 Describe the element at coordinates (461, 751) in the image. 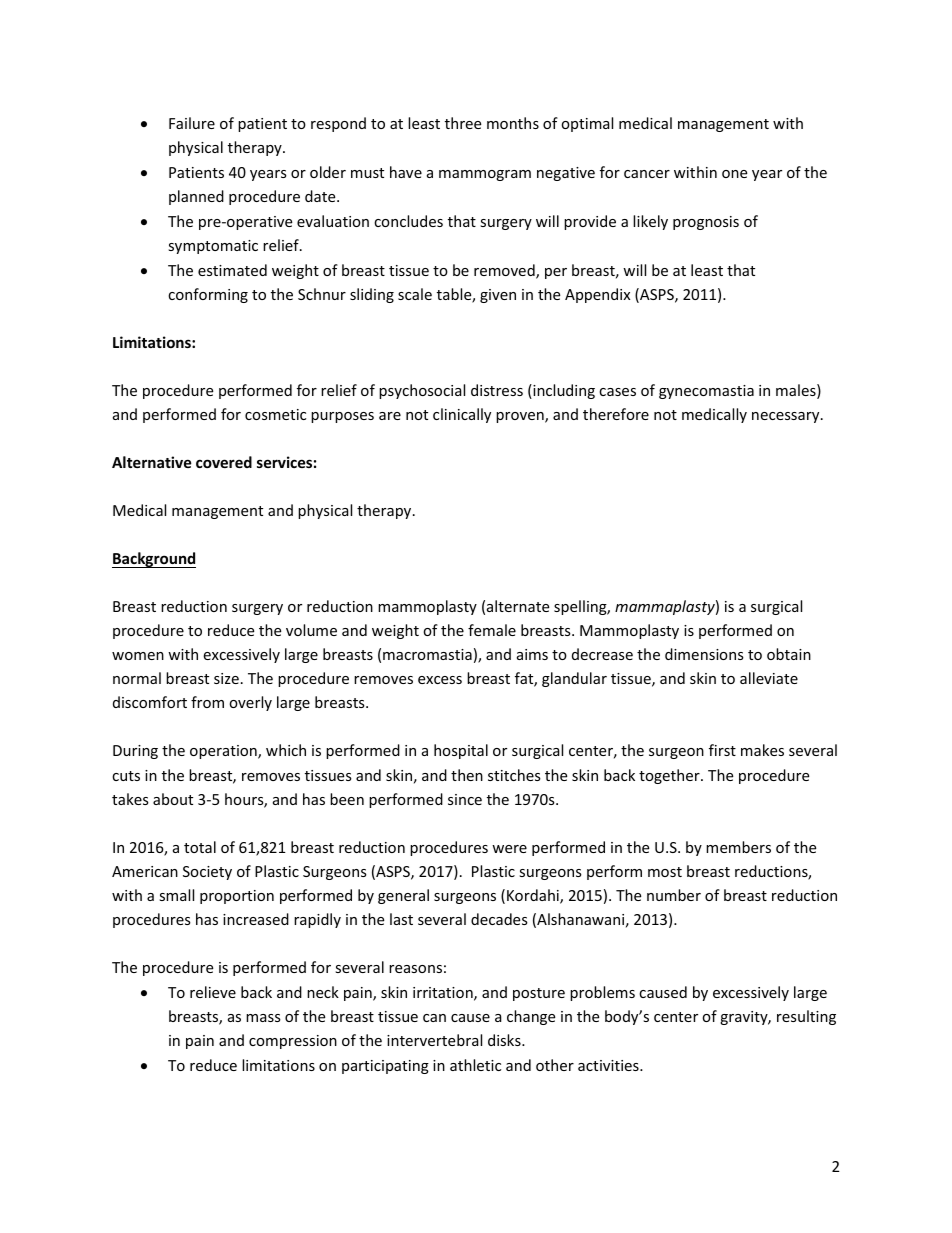

I see `hospital` at that location.
